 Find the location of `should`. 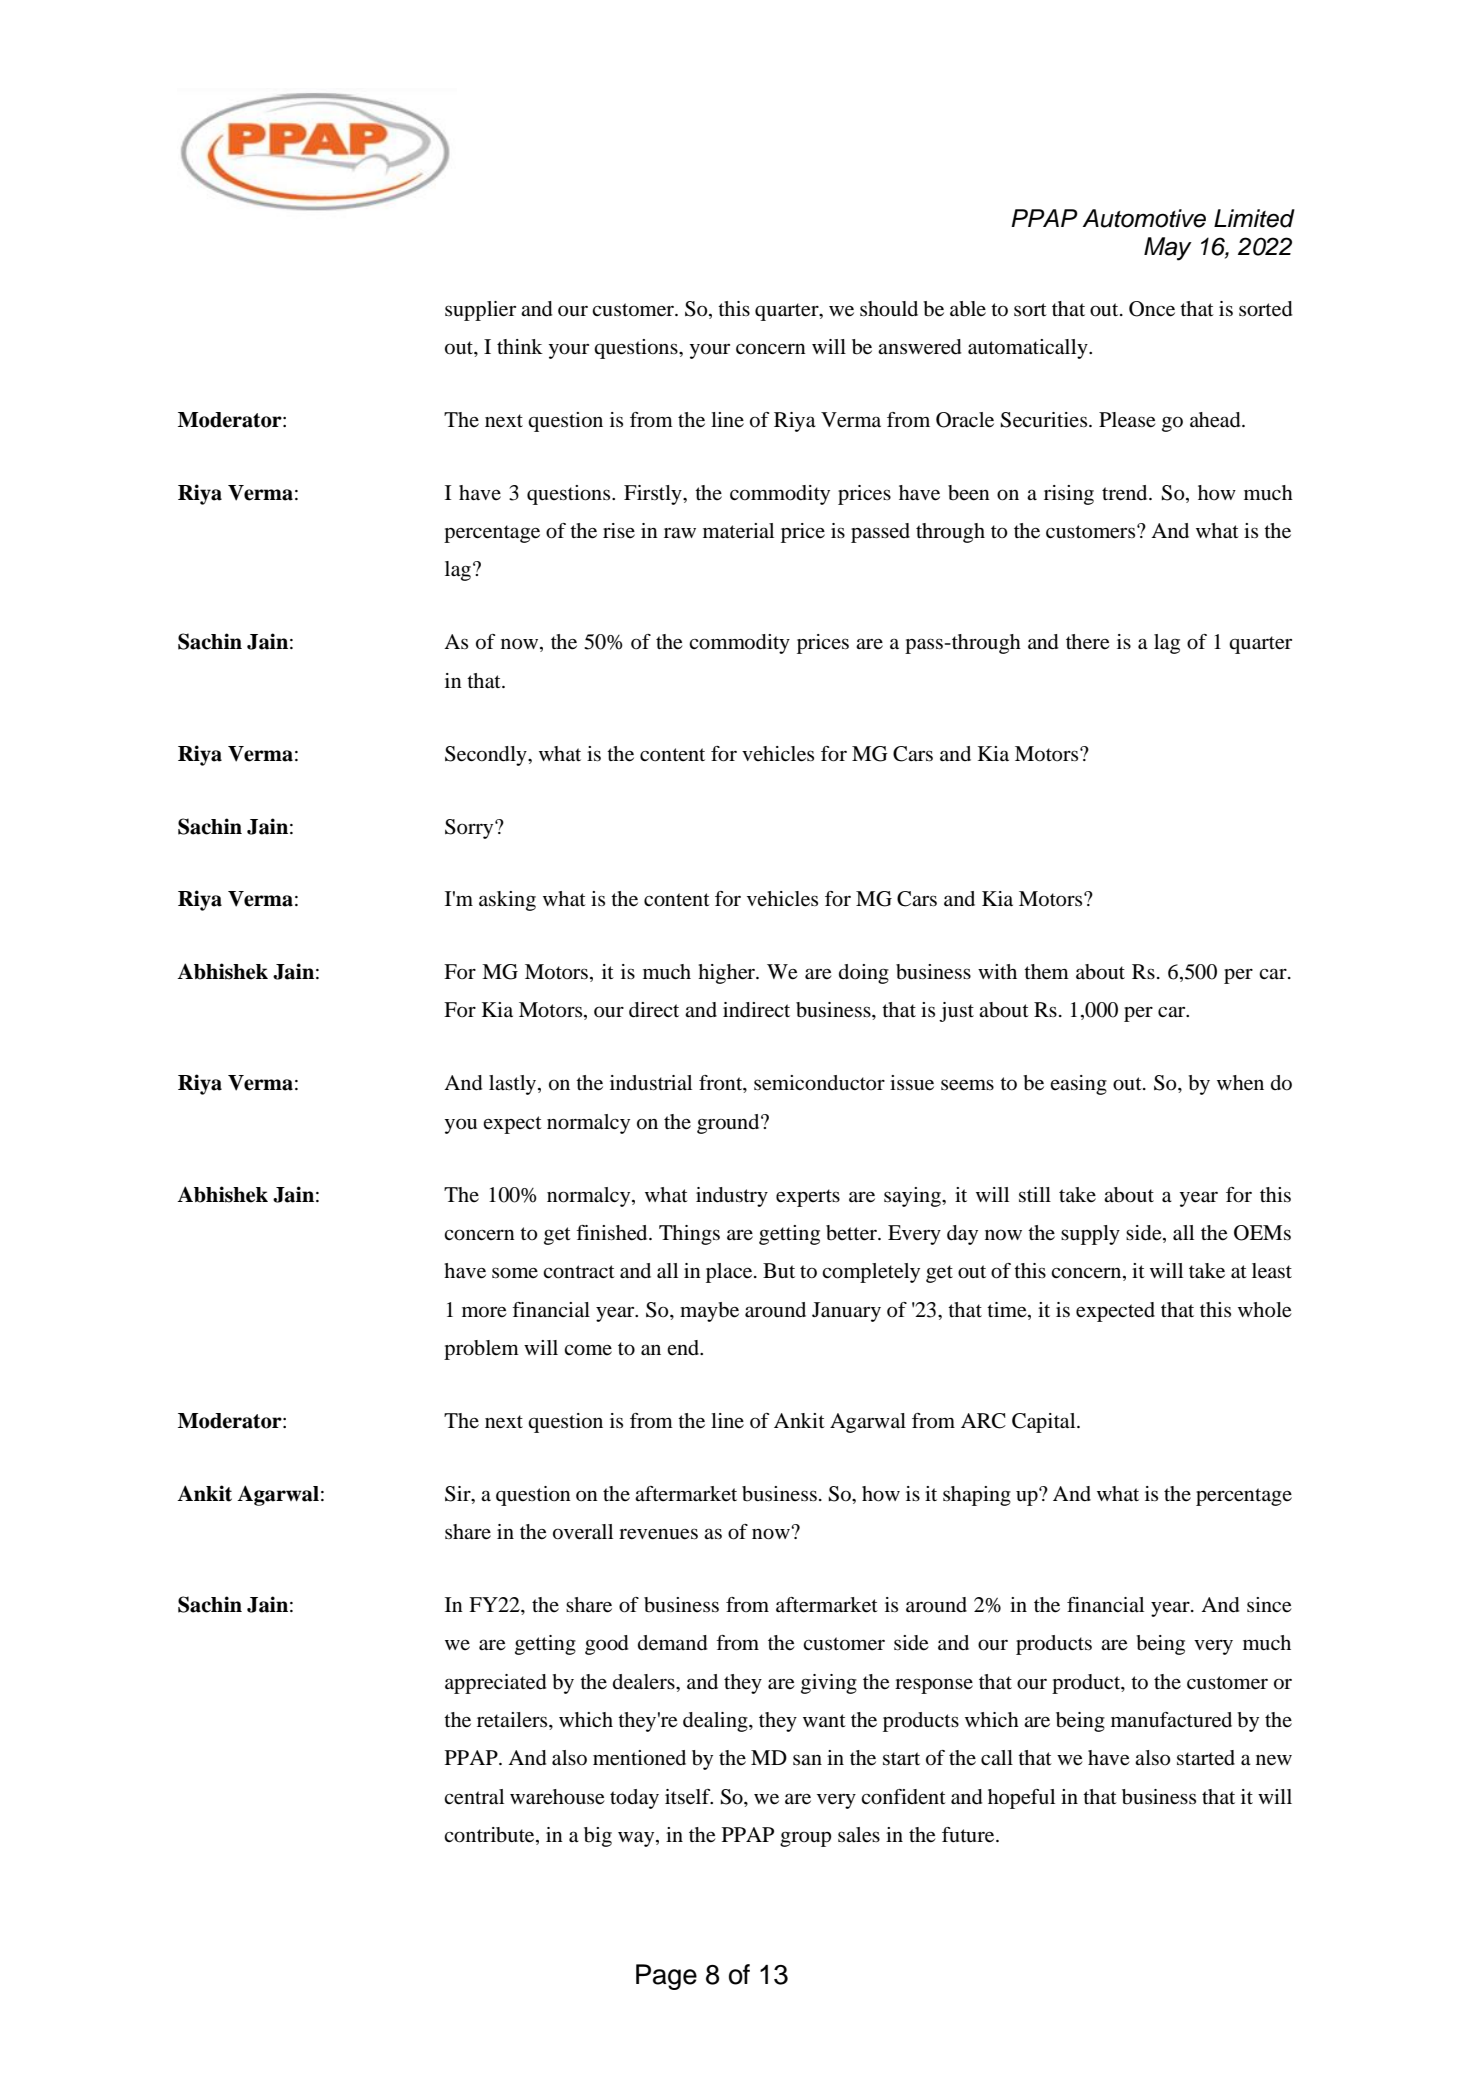

should is located at coordinates (889, 309).
